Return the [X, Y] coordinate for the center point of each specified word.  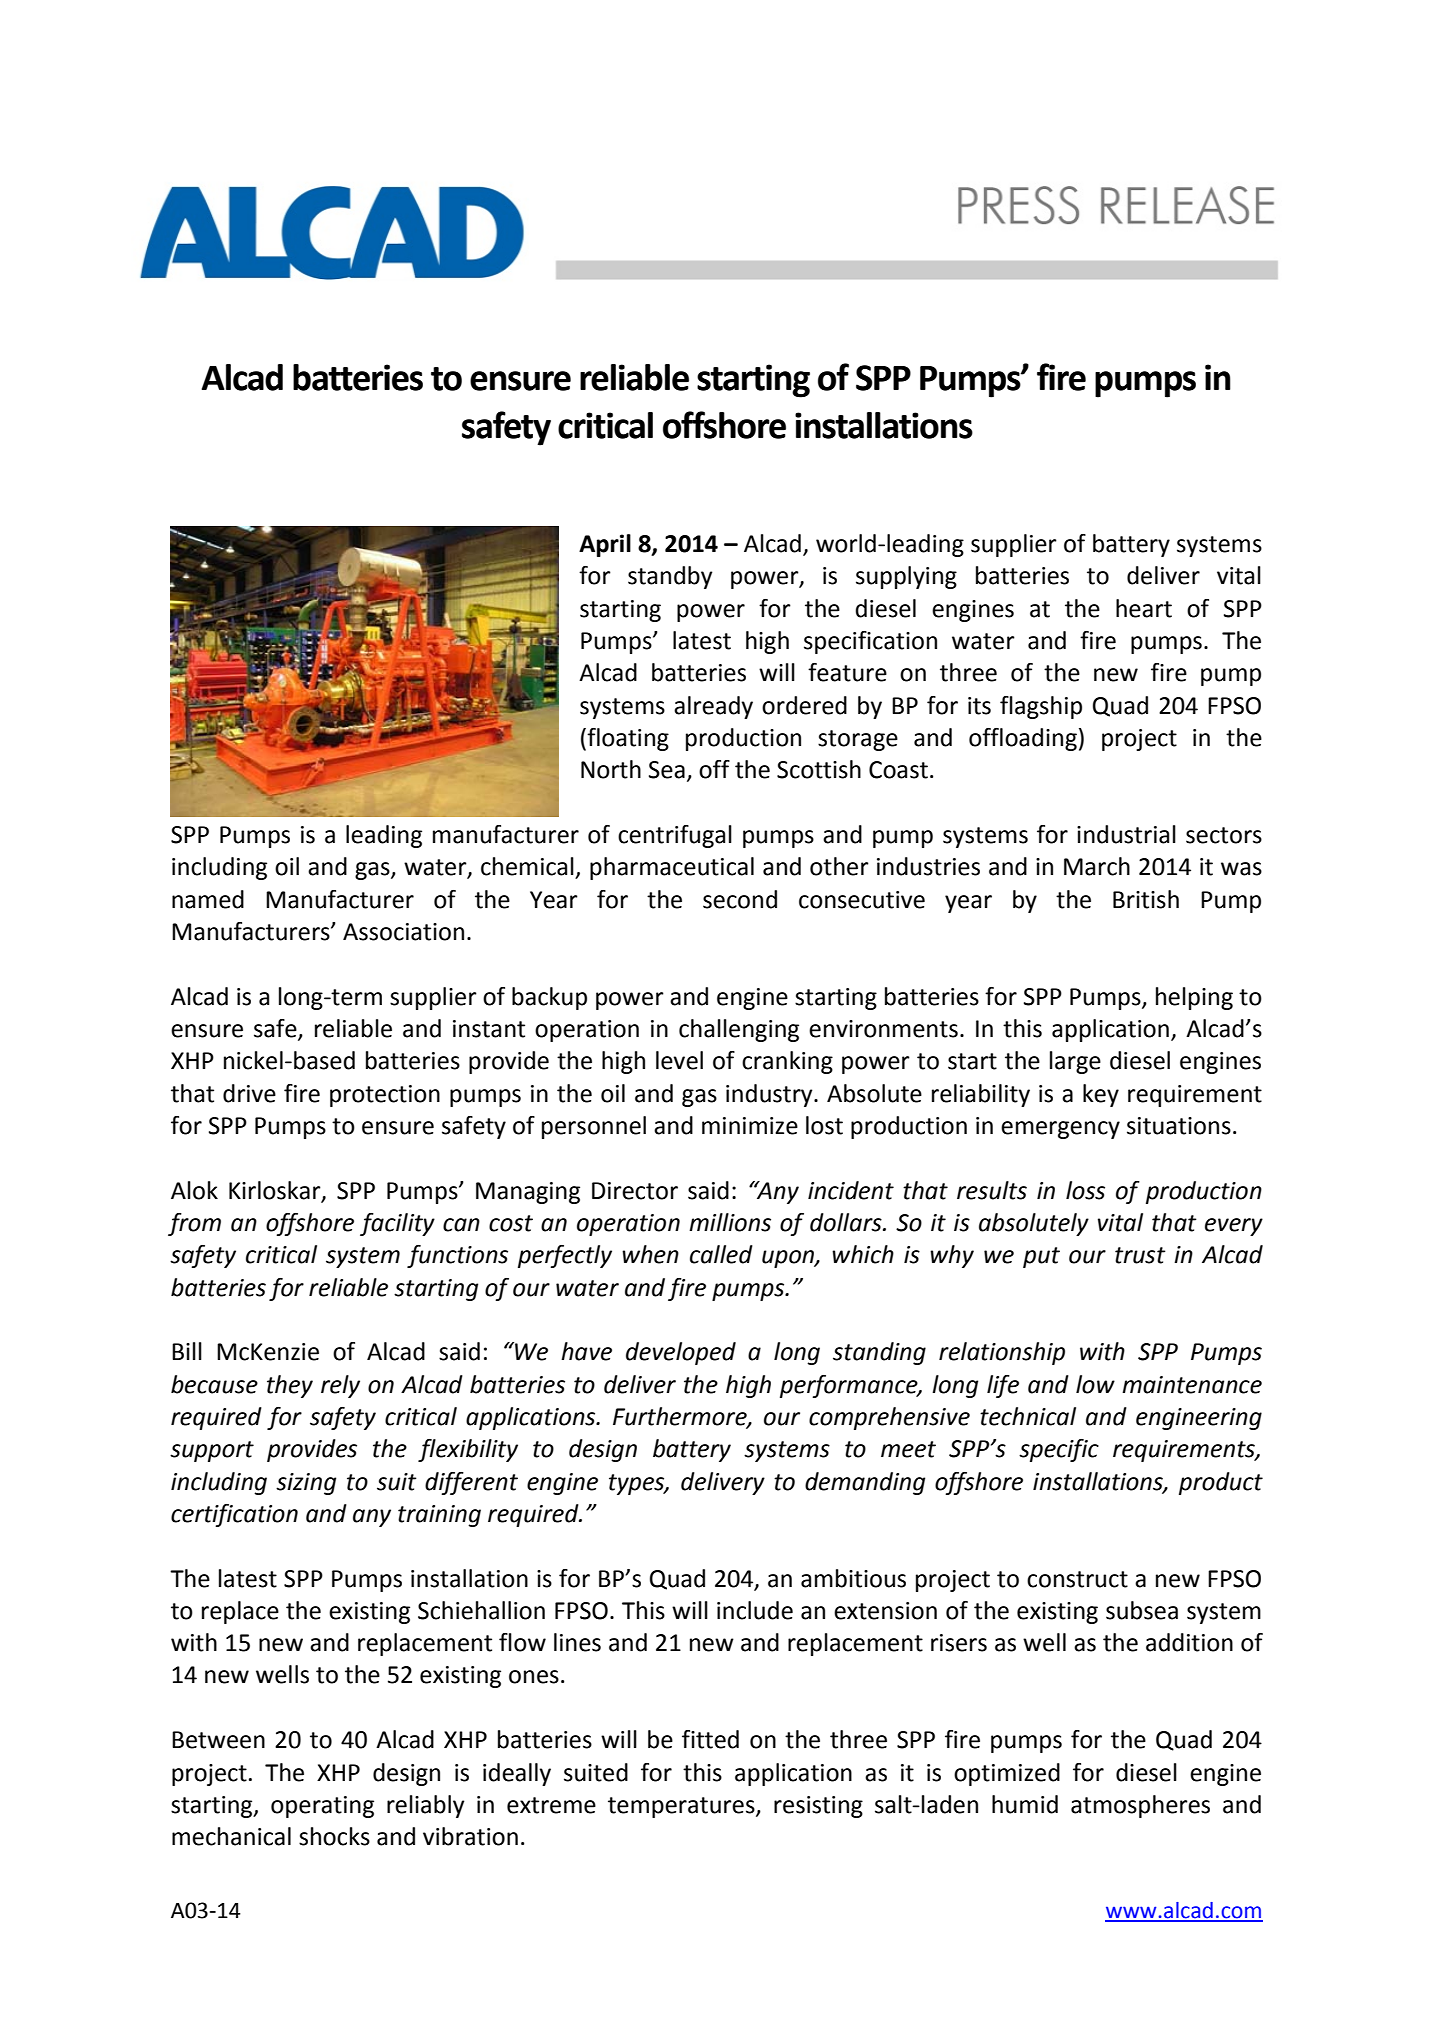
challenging [739, 1030]
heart [1144, 608]
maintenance [1192, 1385]
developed [681, 1353]
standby [670, 577]
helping [1194, 998]
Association [403, 932]
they [290, 1386]
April [605, 545]
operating [322, 1807]
